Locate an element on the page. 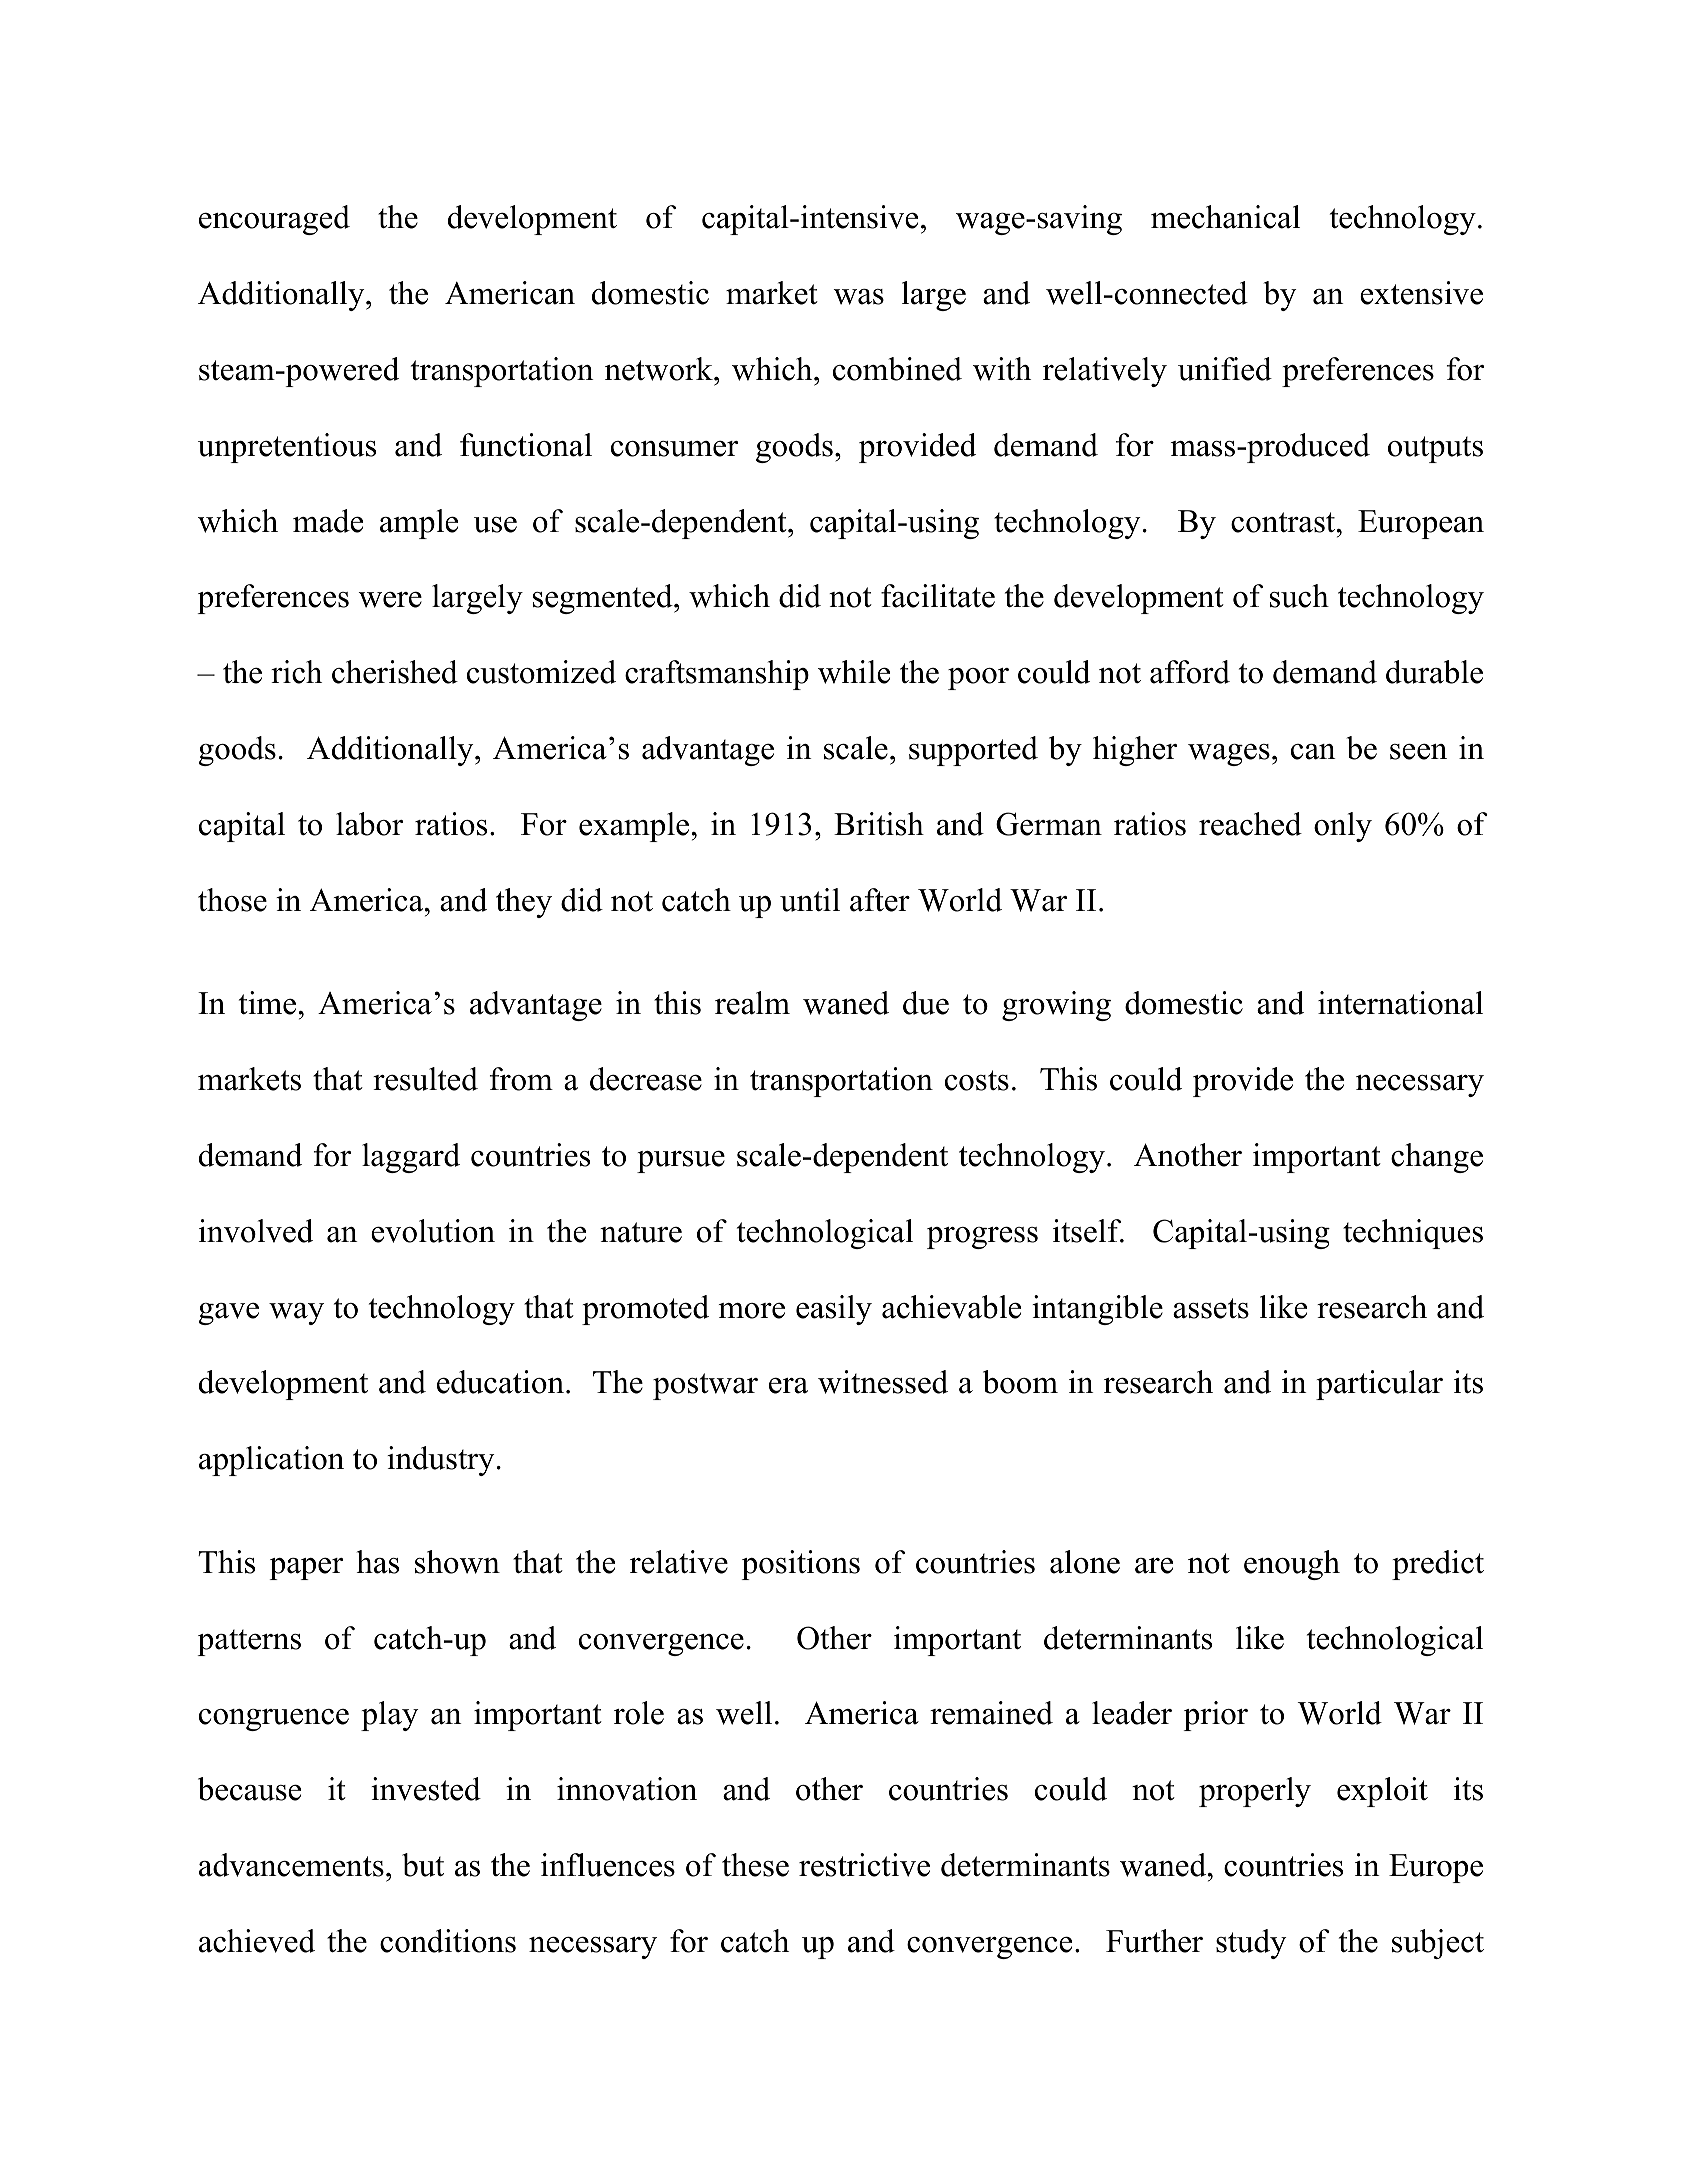 This document has height=2177, width=1682. particular is located at coordinates (1379, 1385).
